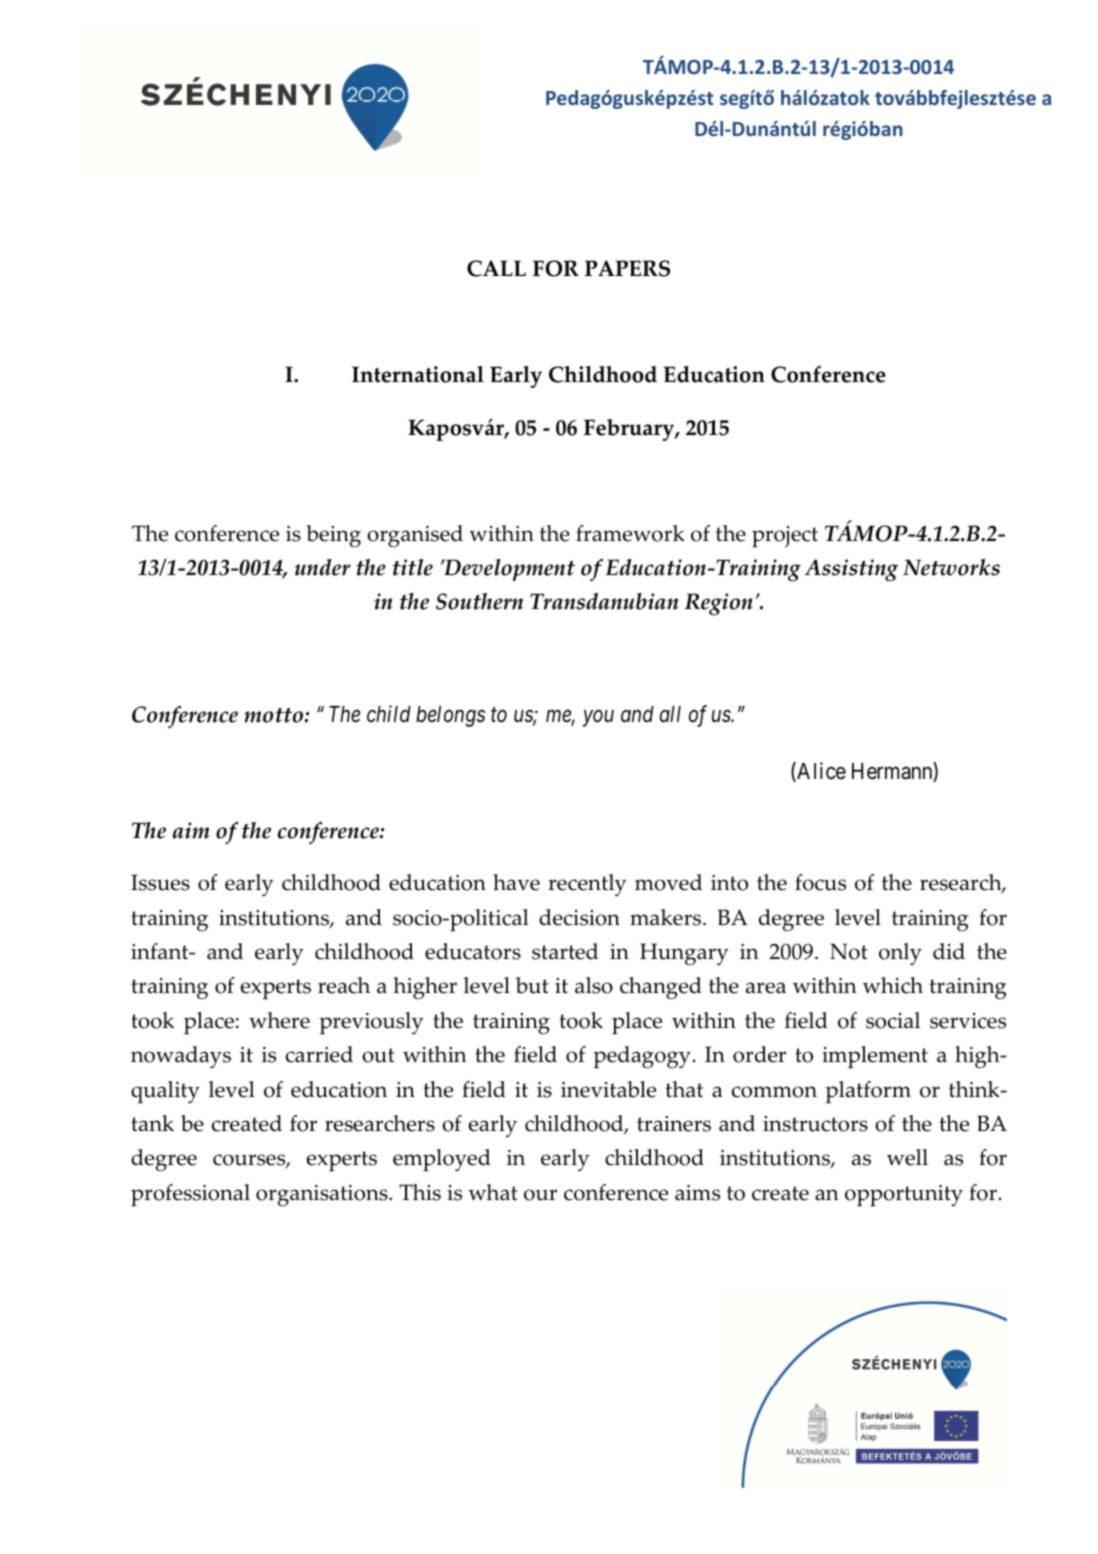  What do you see at coordinates (275, 715) in the document?
I see `motto` at bounding box center [275, 715].
